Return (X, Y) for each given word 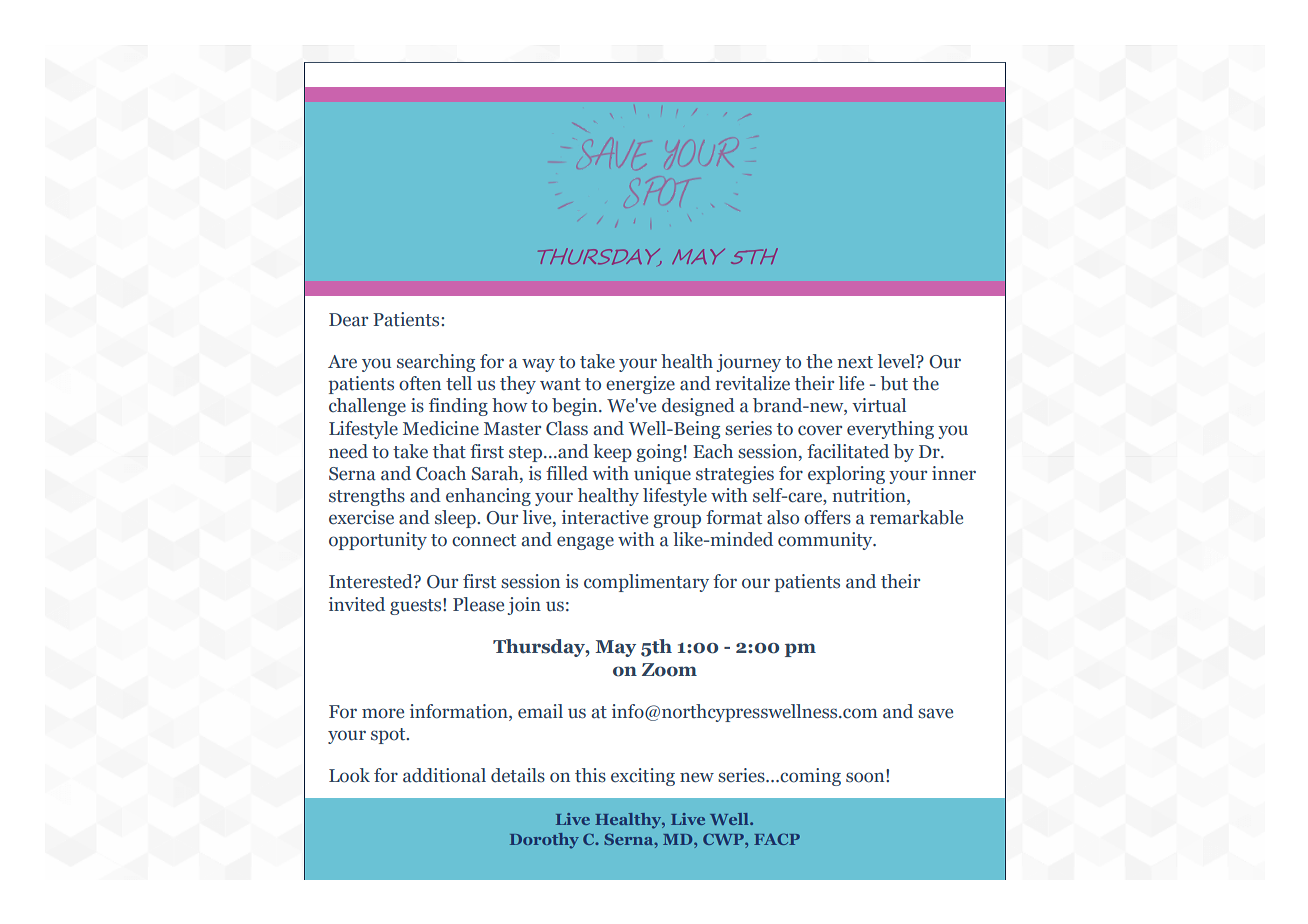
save (935, 713)
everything (890, 430)
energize (640, 385)
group (677, 521)
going (659, 453)
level (898, 361)
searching (436, 363)
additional (444, 775)
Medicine (441, 428)
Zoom (669, 670)
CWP (724, 839)
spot (389, 736)
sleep (456, 519)
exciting (643, 777)
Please (478, 604)
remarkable (916, 517)
